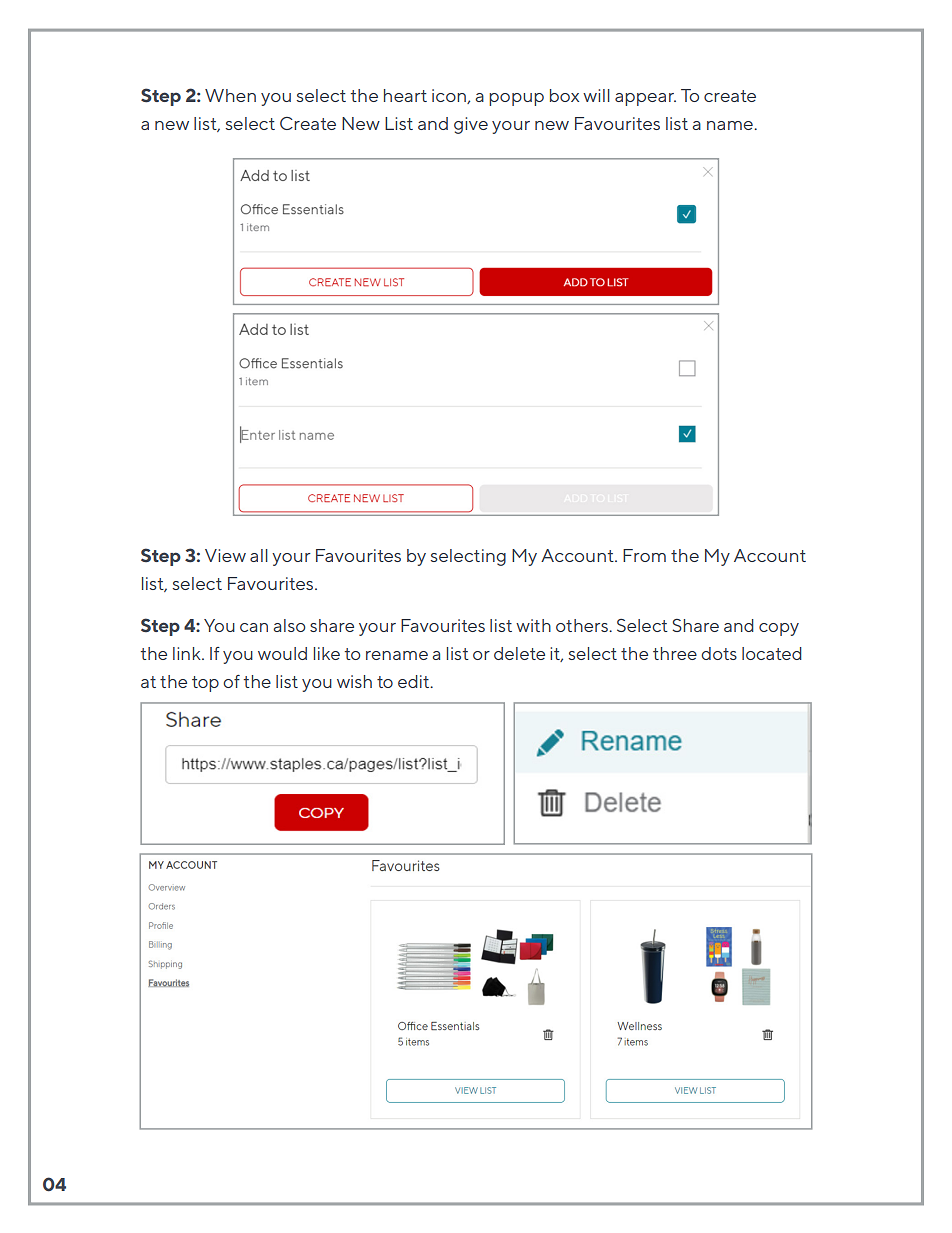  Describe the element at coordinates (533, 625) in the document. I see `with` at that location.
